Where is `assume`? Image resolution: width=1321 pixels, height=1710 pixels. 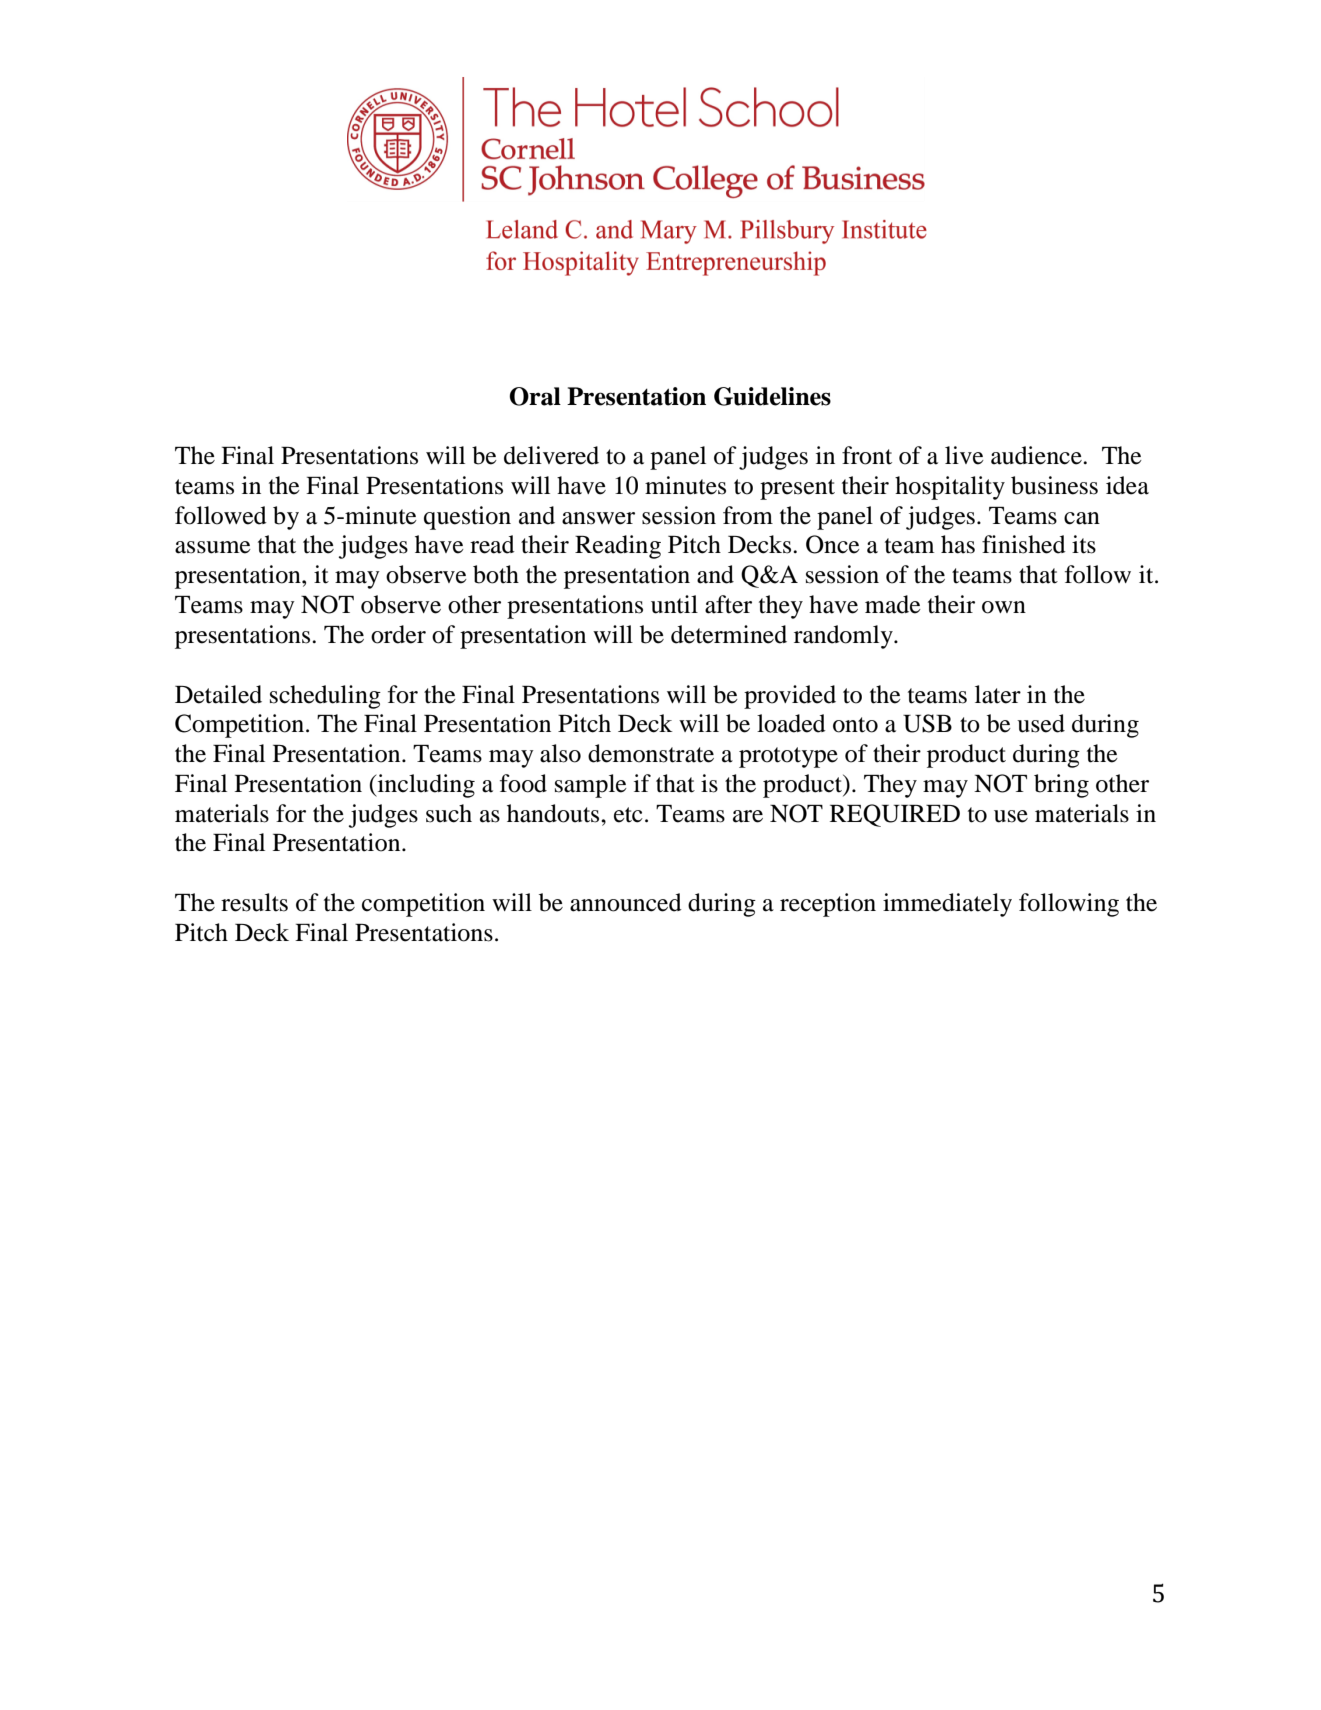 assume is located at coordinates (213, 547).
